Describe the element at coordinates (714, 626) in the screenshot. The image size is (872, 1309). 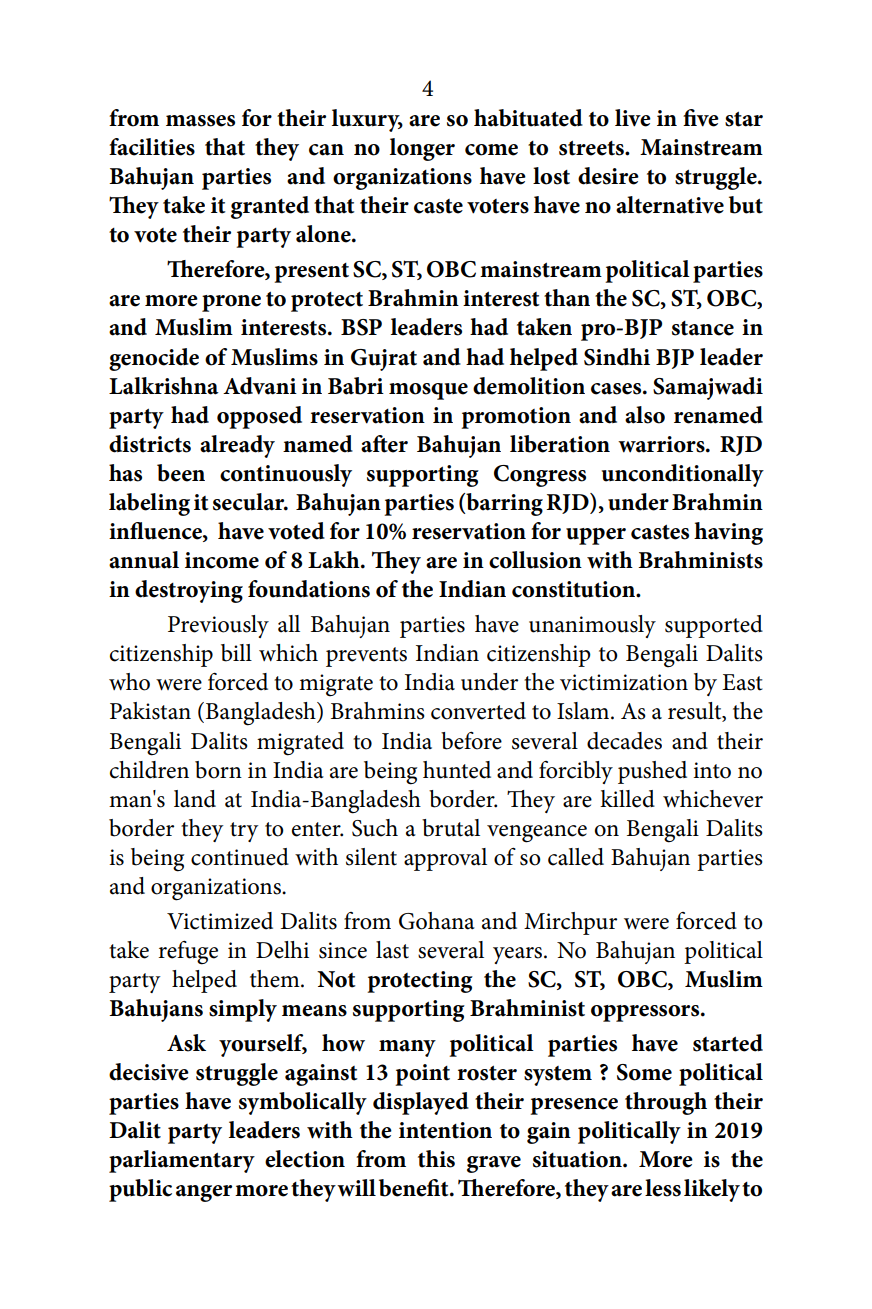
I see `supported` at that location.
